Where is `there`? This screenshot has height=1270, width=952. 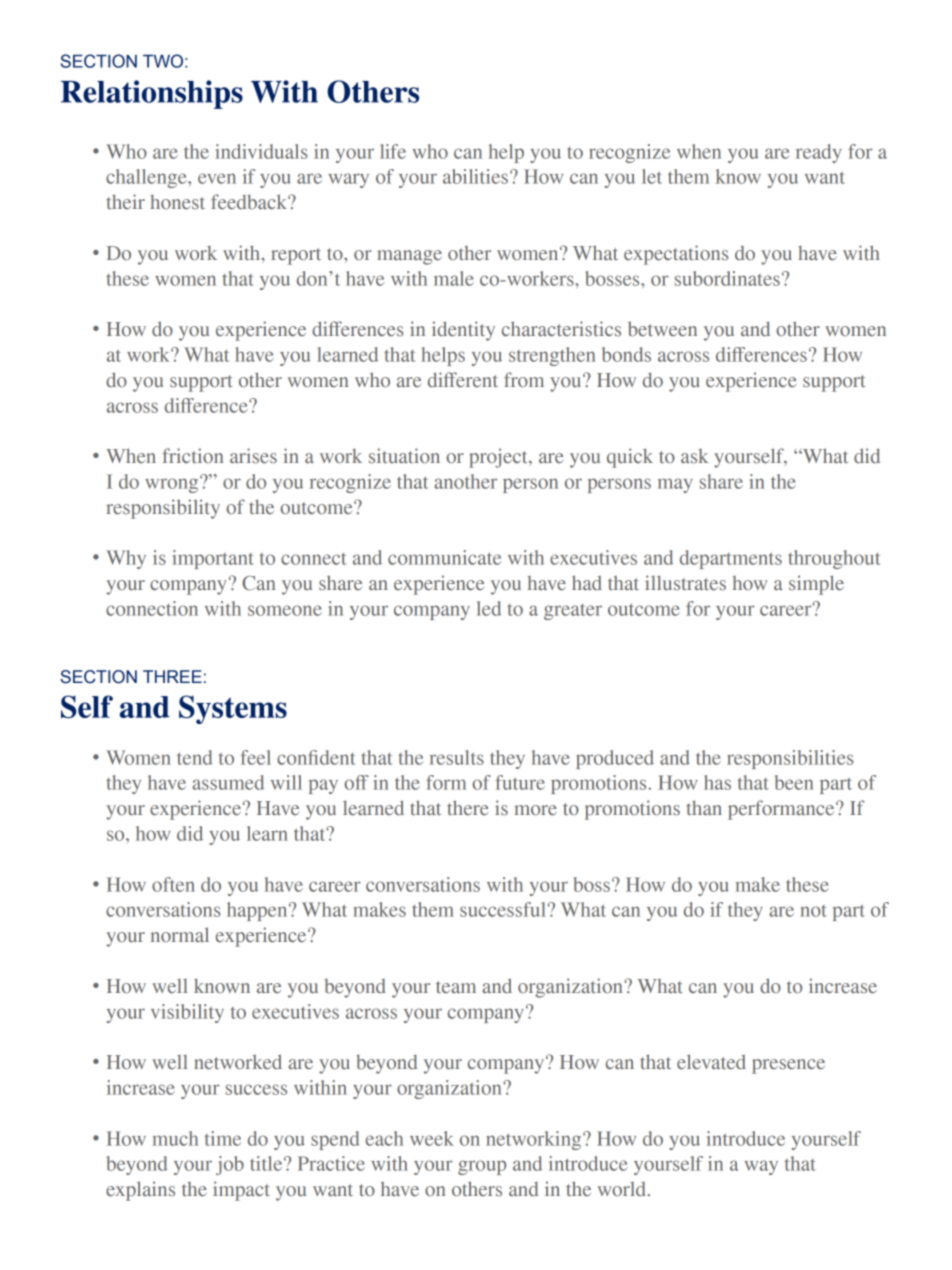
there is located at coordinates (467, 808).
